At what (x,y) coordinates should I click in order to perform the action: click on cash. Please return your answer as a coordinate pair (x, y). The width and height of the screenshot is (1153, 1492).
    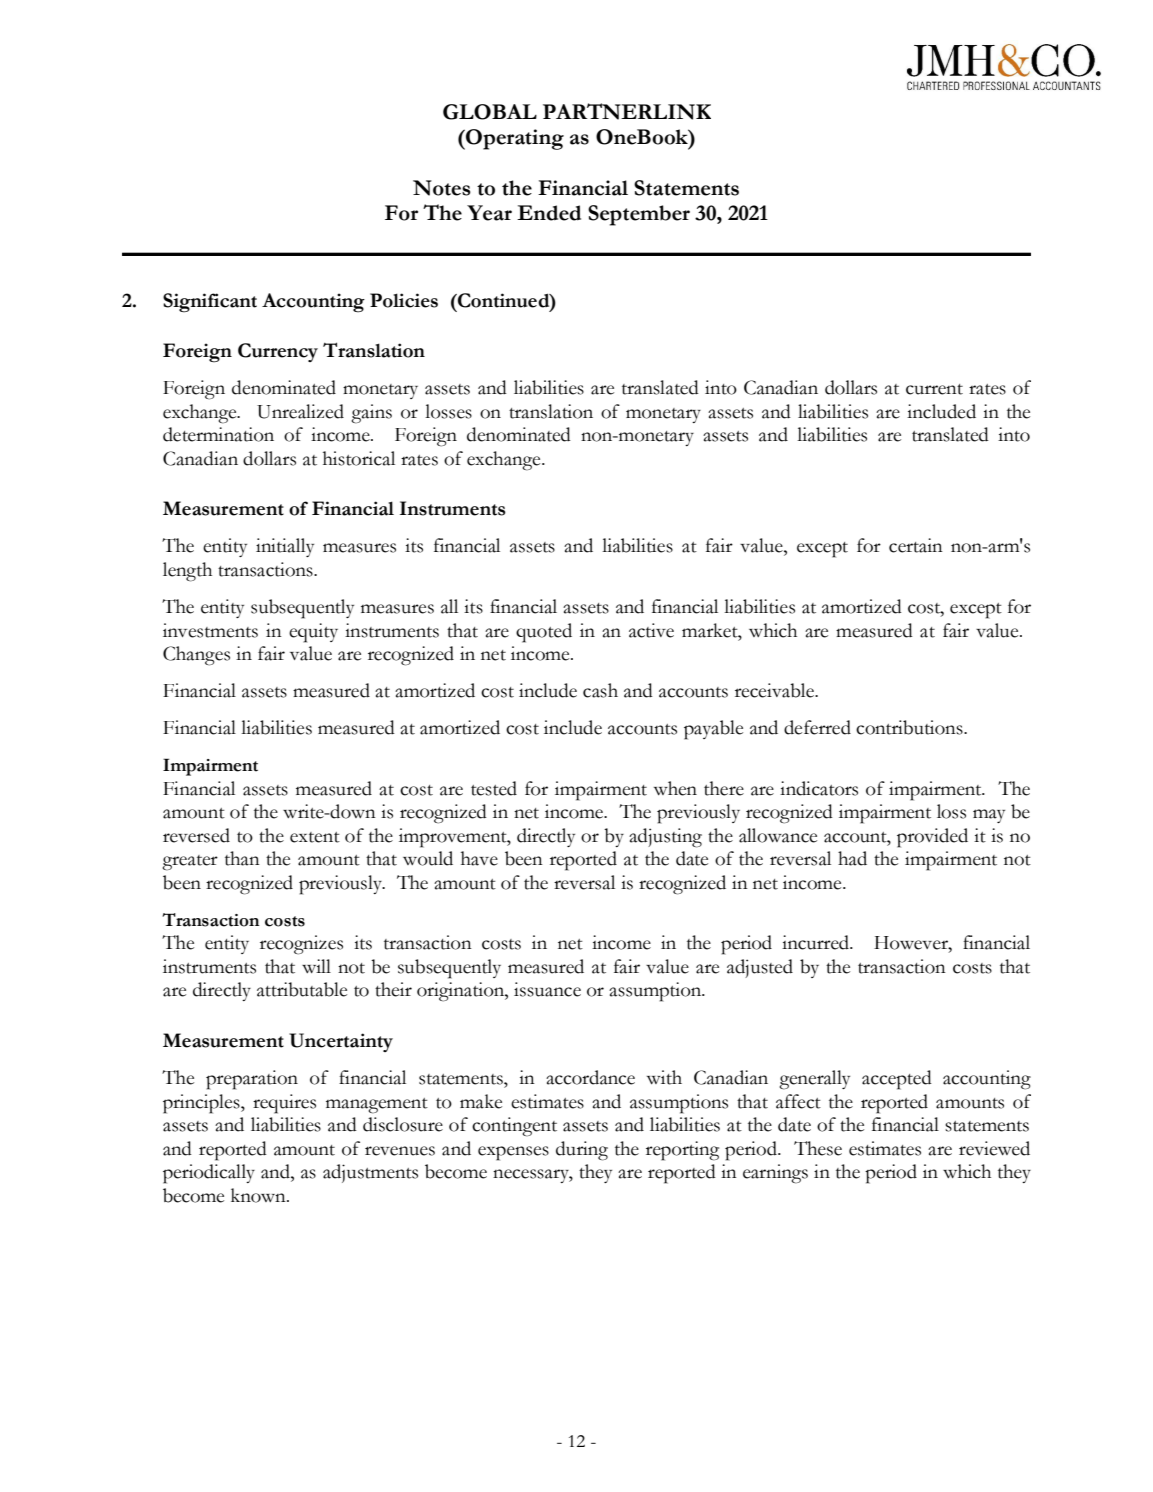
    Looking at the image, I should click on (600, 690).
